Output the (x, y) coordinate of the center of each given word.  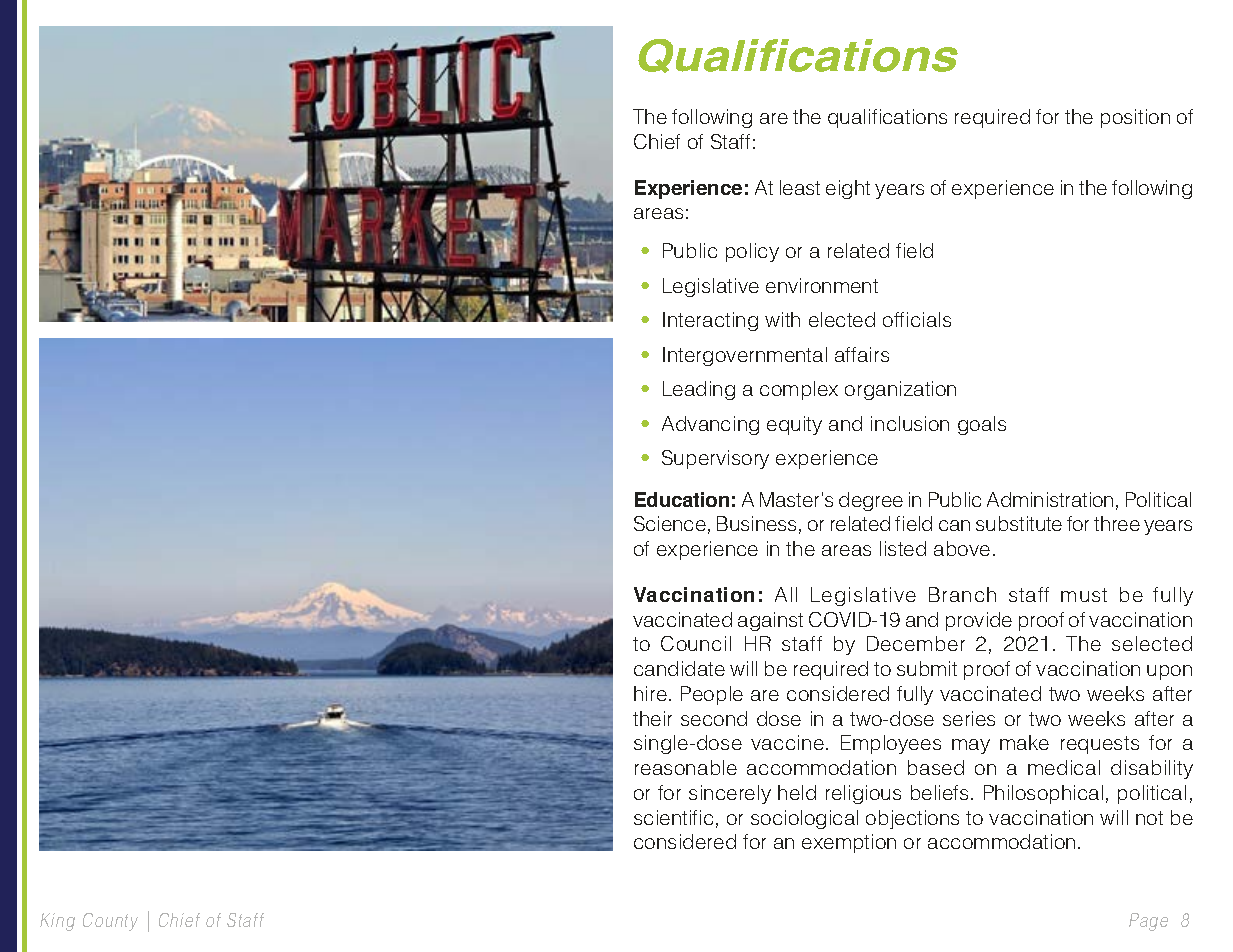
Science (670, 523)
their (652, 718)
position (1135, 118)
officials (917, 319)
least (800, 187)
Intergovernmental (745, 356)
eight (848, 189)
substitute (1019, 523)
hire (650, 693)
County (110, 922)
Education (682, 499)
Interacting (710, 321)
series (969, 718)
